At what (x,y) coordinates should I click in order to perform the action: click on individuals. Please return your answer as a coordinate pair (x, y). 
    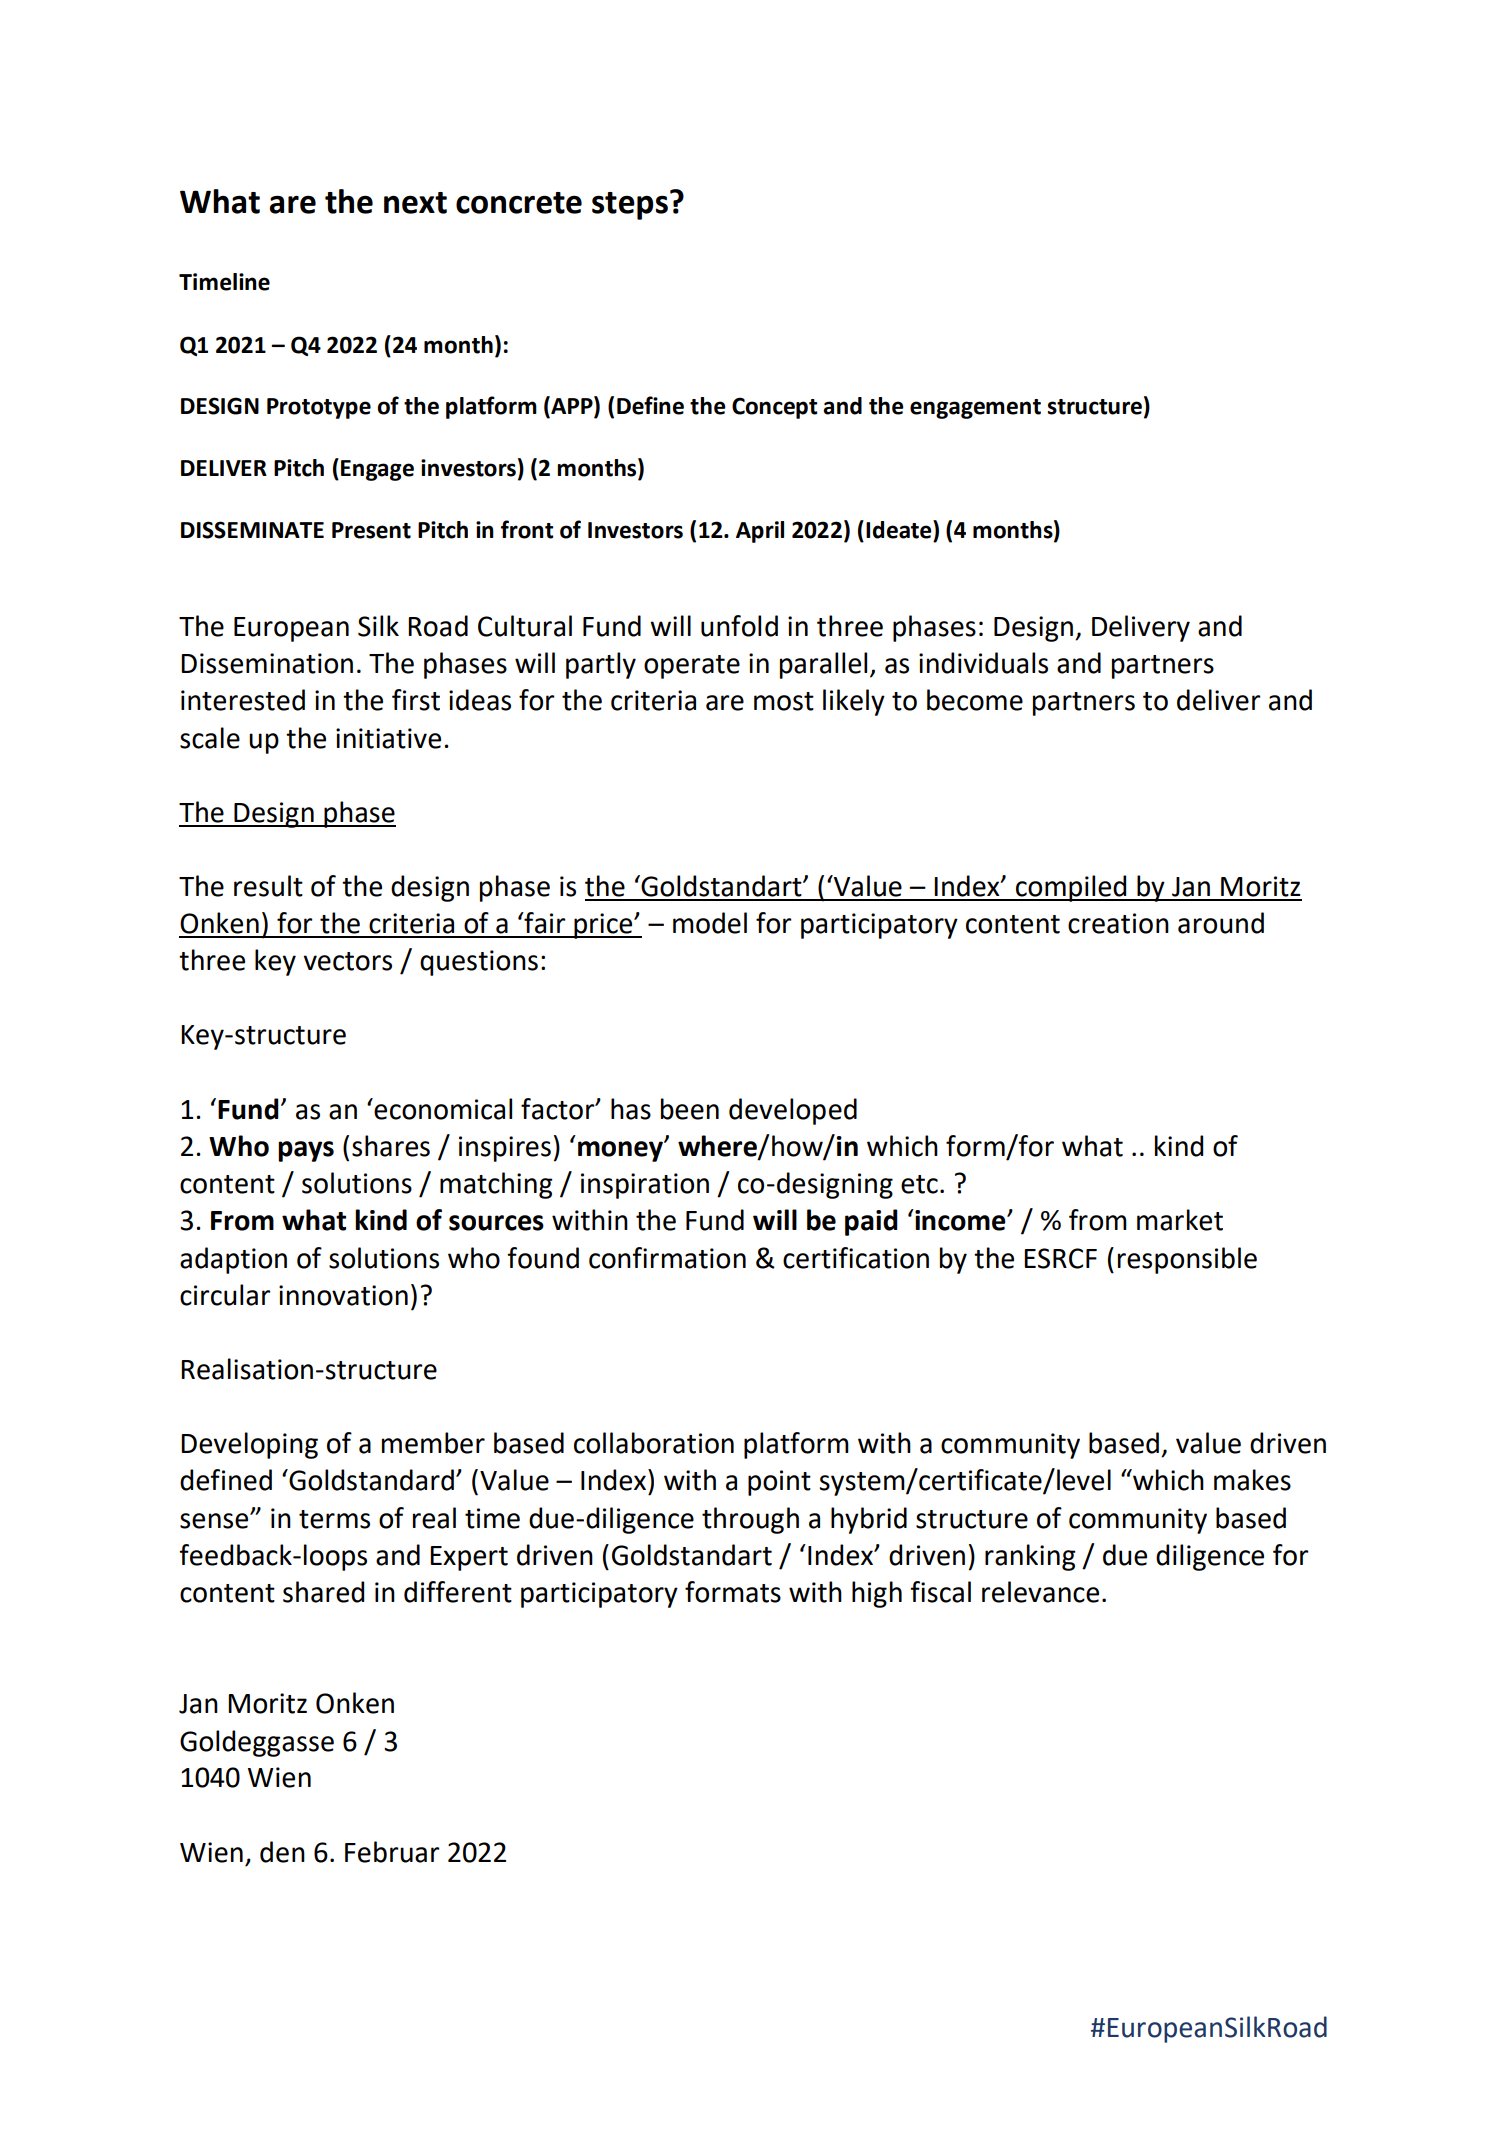
    Looking at the image, I should click on (983, 663).
